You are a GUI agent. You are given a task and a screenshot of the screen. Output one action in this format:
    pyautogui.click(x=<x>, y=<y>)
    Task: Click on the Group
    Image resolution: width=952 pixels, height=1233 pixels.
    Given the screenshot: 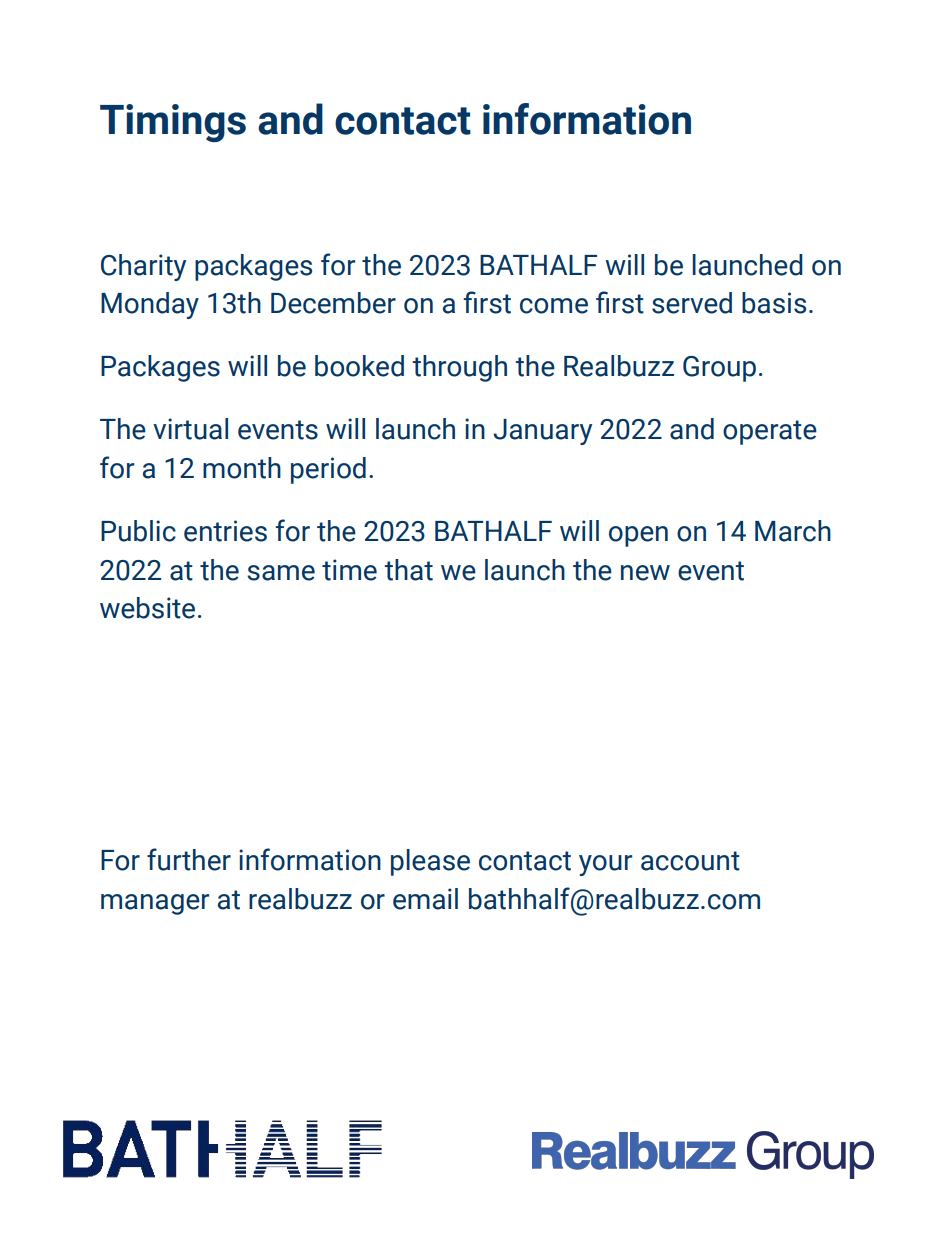 What is the action you would take?
    pyautogui.click(x=719, y=369)
